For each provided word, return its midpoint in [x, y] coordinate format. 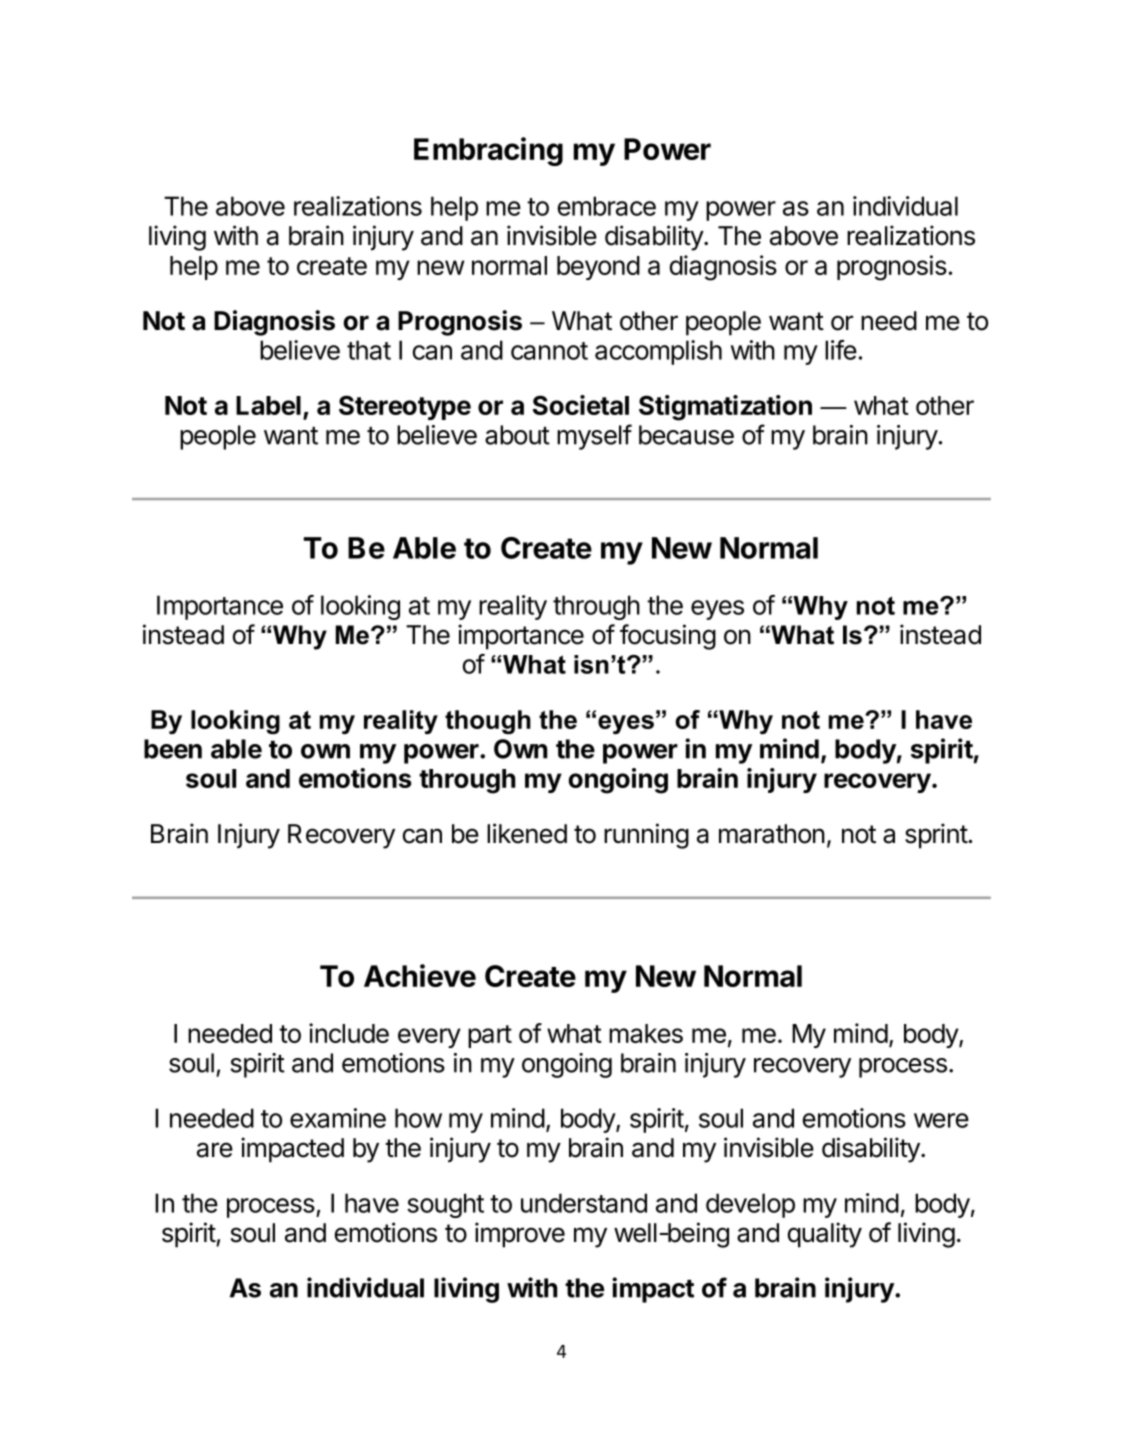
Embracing [488, 151]
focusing [668, 637]
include [349, 1033]
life [841, 350]
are [215, 1150]
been [173, 749]
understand [584, 1203]
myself [594, 437]
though [488, 722]
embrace [607, 206]
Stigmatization [725, 408]
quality [825, 1235]
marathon [772, 834]
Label [268, 405]
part [490, 1036]
